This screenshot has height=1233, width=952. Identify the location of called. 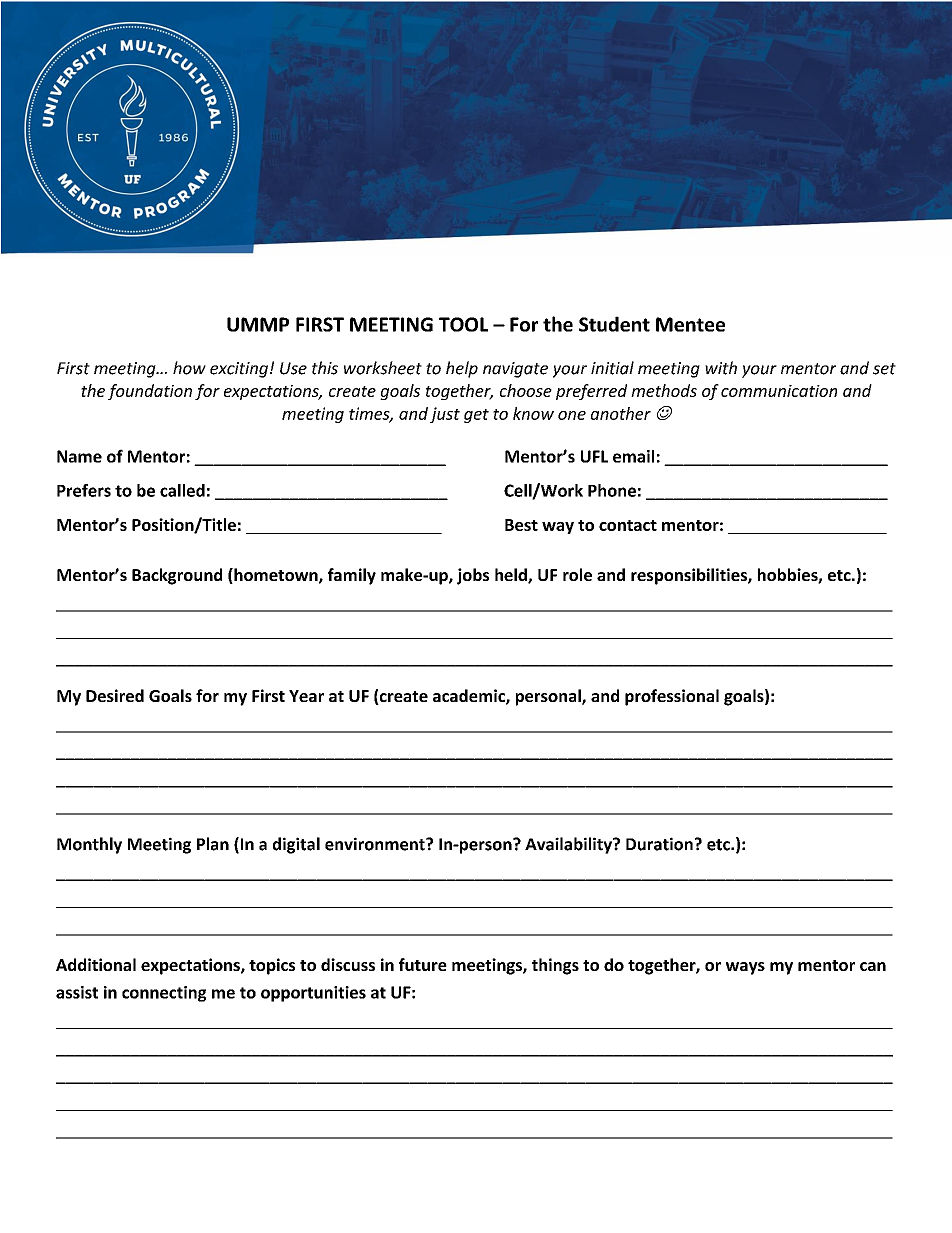
(182, 490).
